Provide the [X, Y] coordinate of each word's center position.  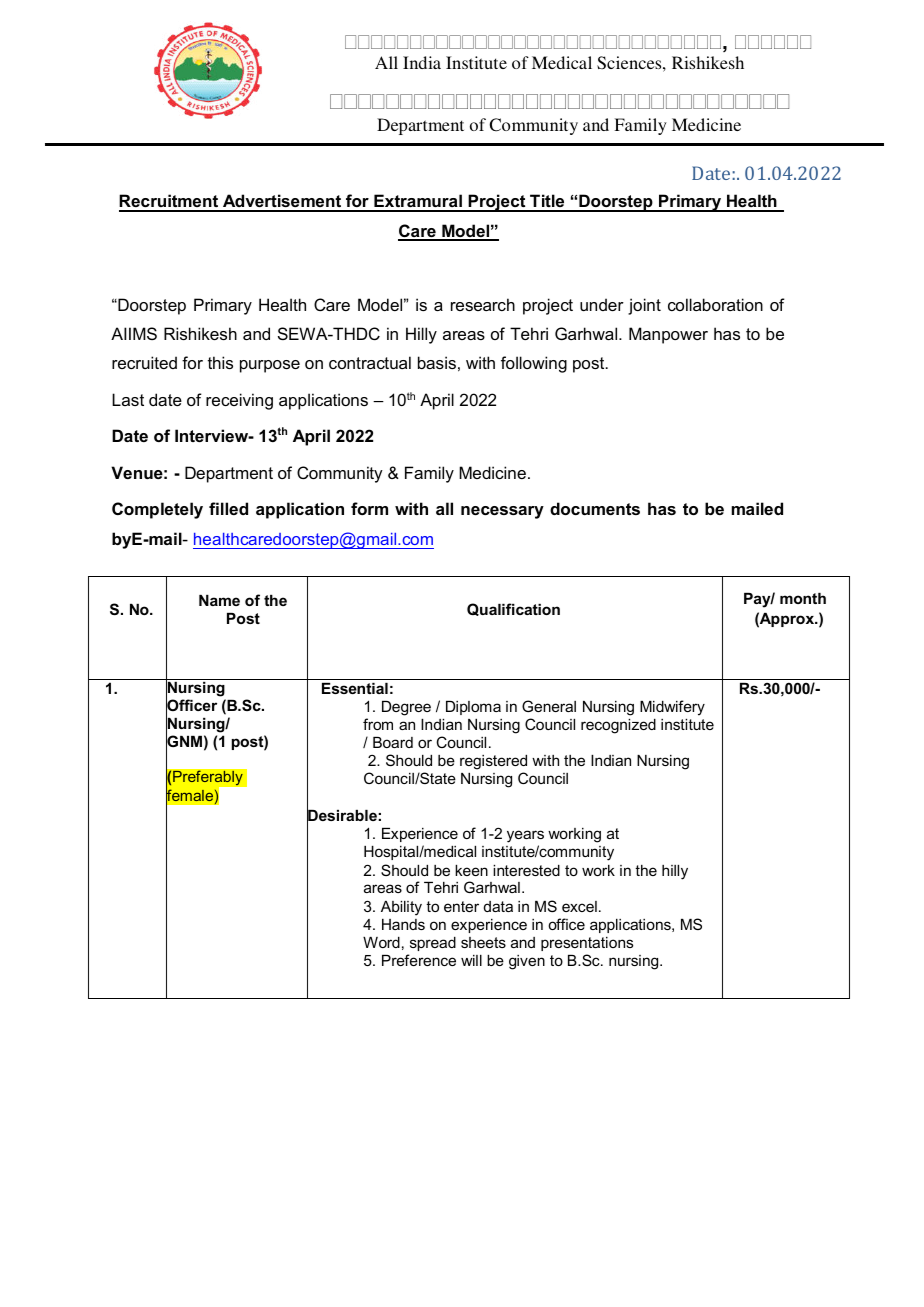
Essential [355, 688]
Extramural [418, 202]
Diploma [473, 708]
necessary [502, 512]
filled [228, 508]
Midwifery [672, 708]
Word [381, 942]
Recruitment [169, 202]
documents [595, 508]
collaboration [715, 304]
